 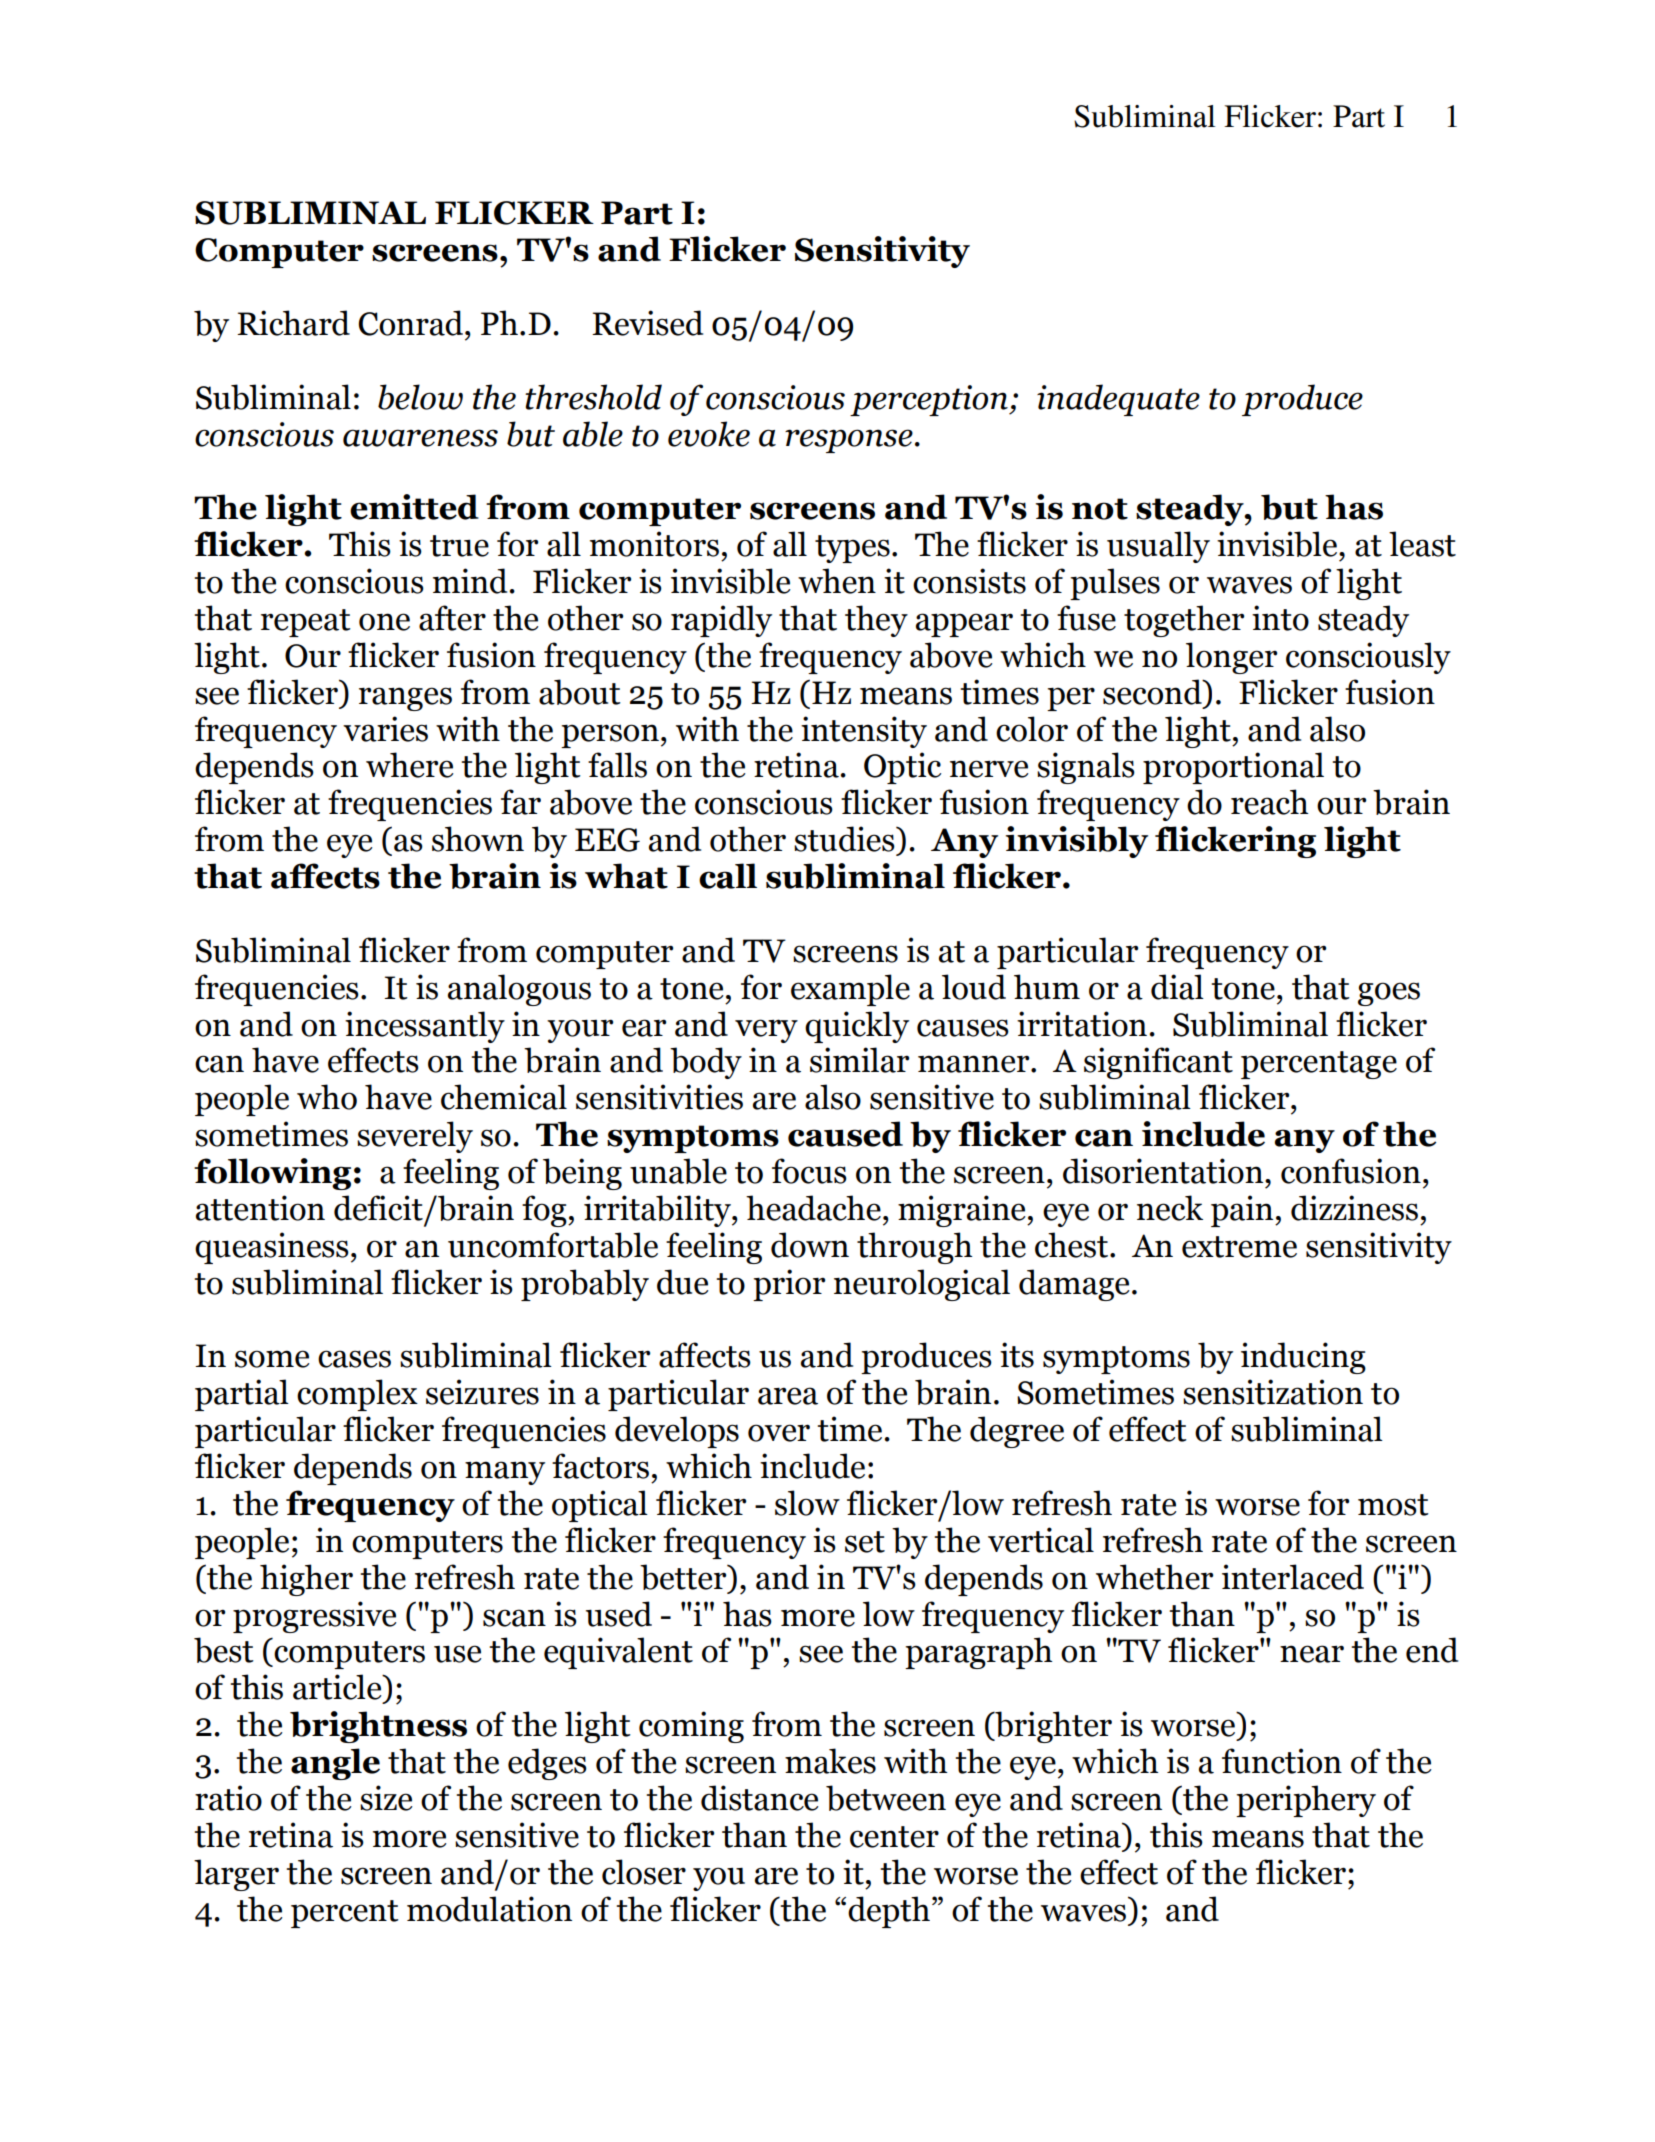 What do you see at coordinates (894, 1837) in the screenshot?
I see `center` at bounding box center [894, 1837].
